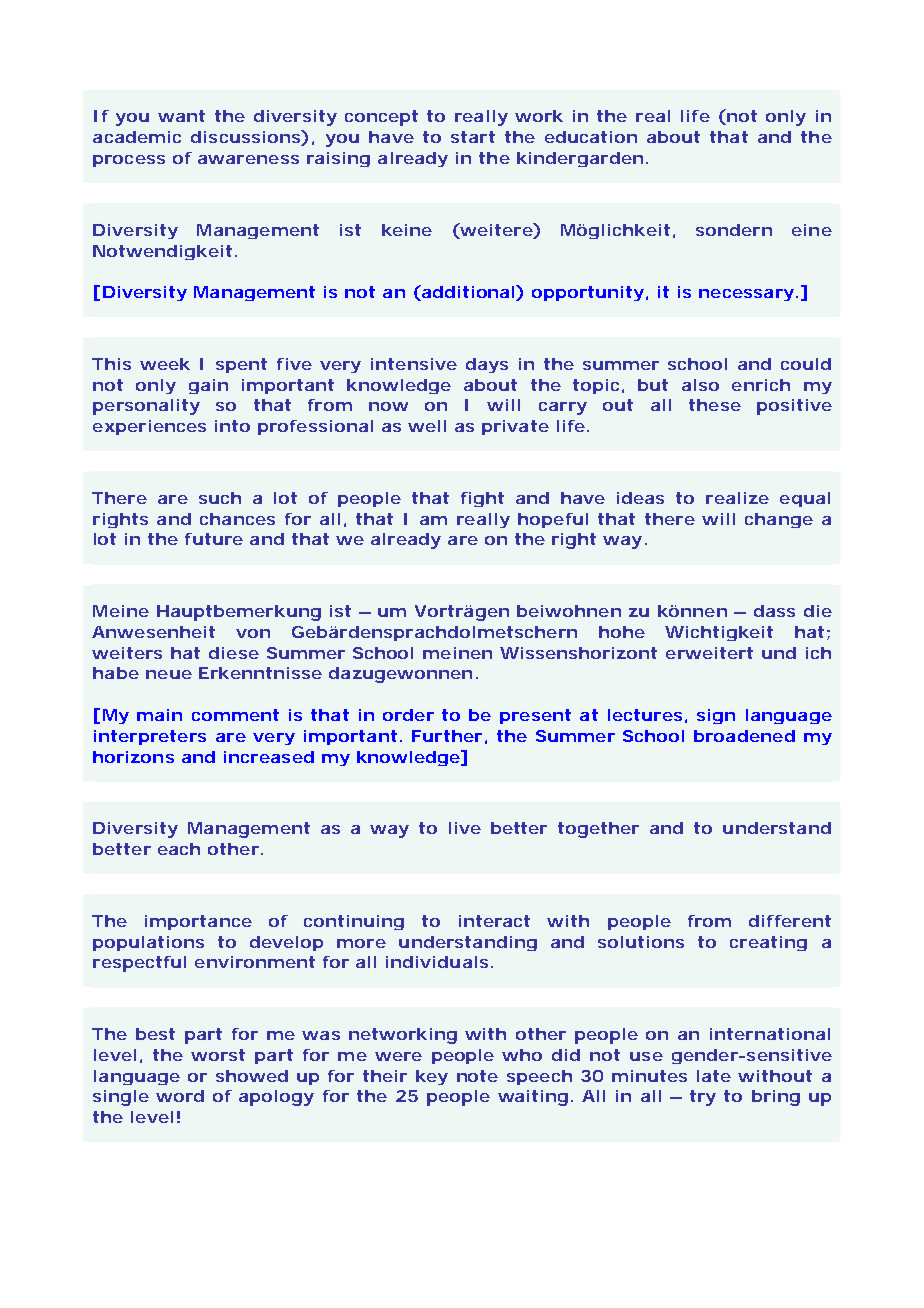 This page has width=924, height=1308. Describe the element at coordinates (427, 426) in the page. I see `well` at that location.
